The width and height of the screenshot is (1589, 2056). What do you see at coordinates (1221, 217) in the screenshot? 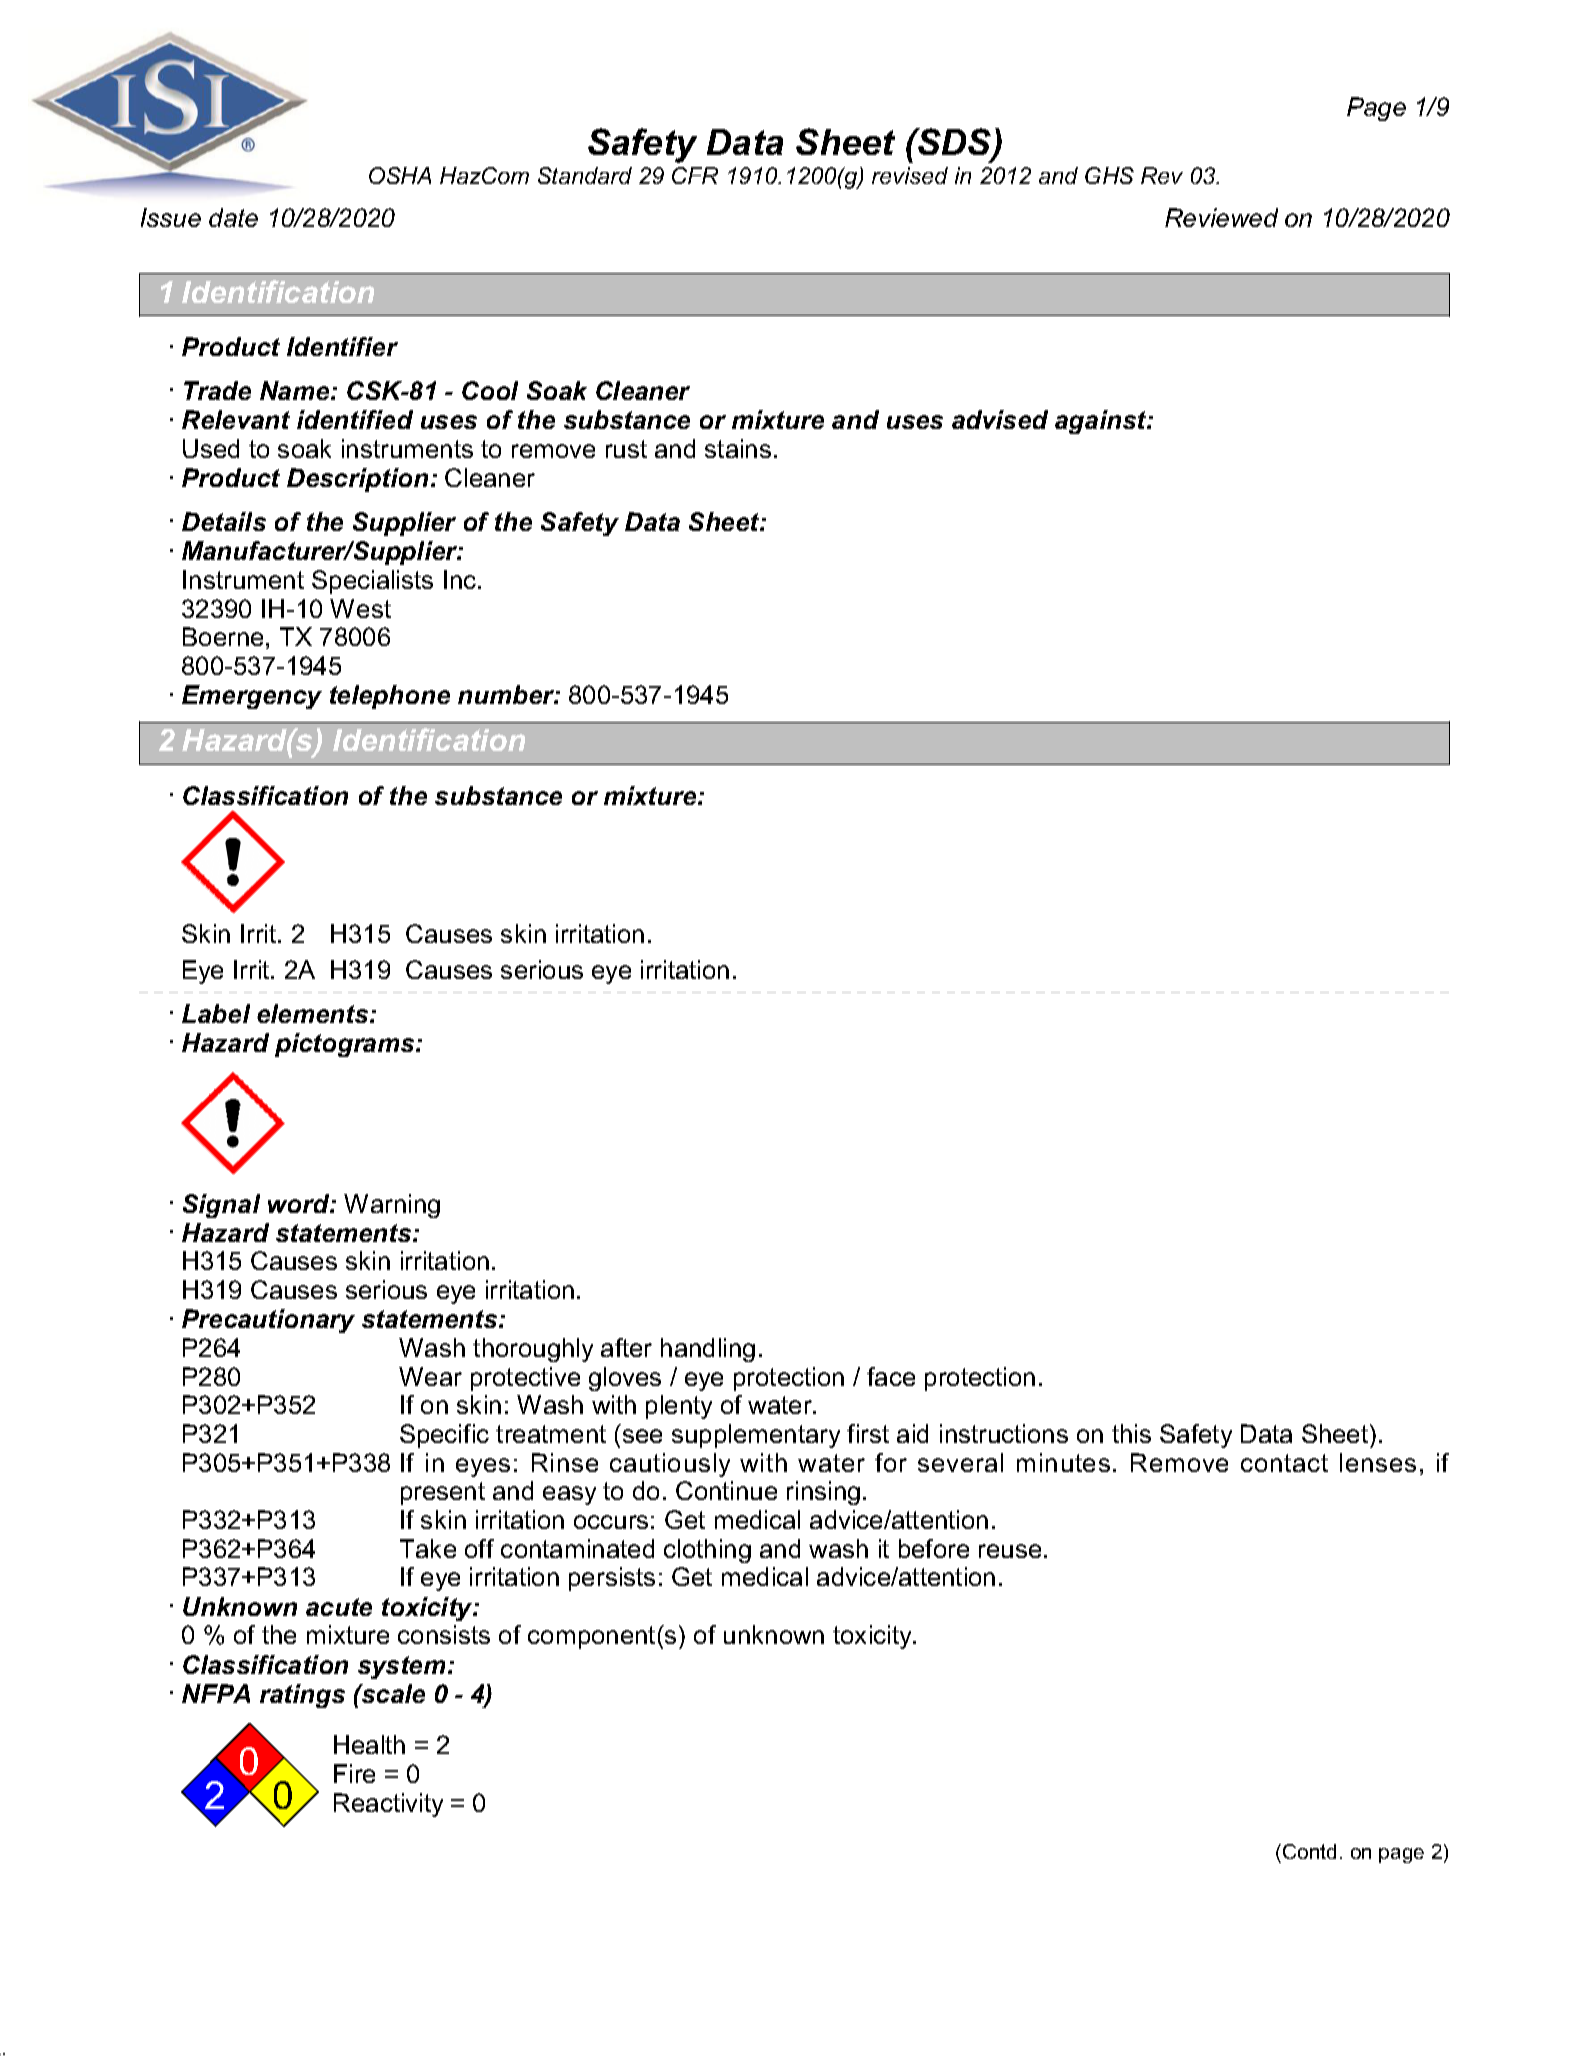
I see `Reviewed` at bounding box center [1221, 217].
